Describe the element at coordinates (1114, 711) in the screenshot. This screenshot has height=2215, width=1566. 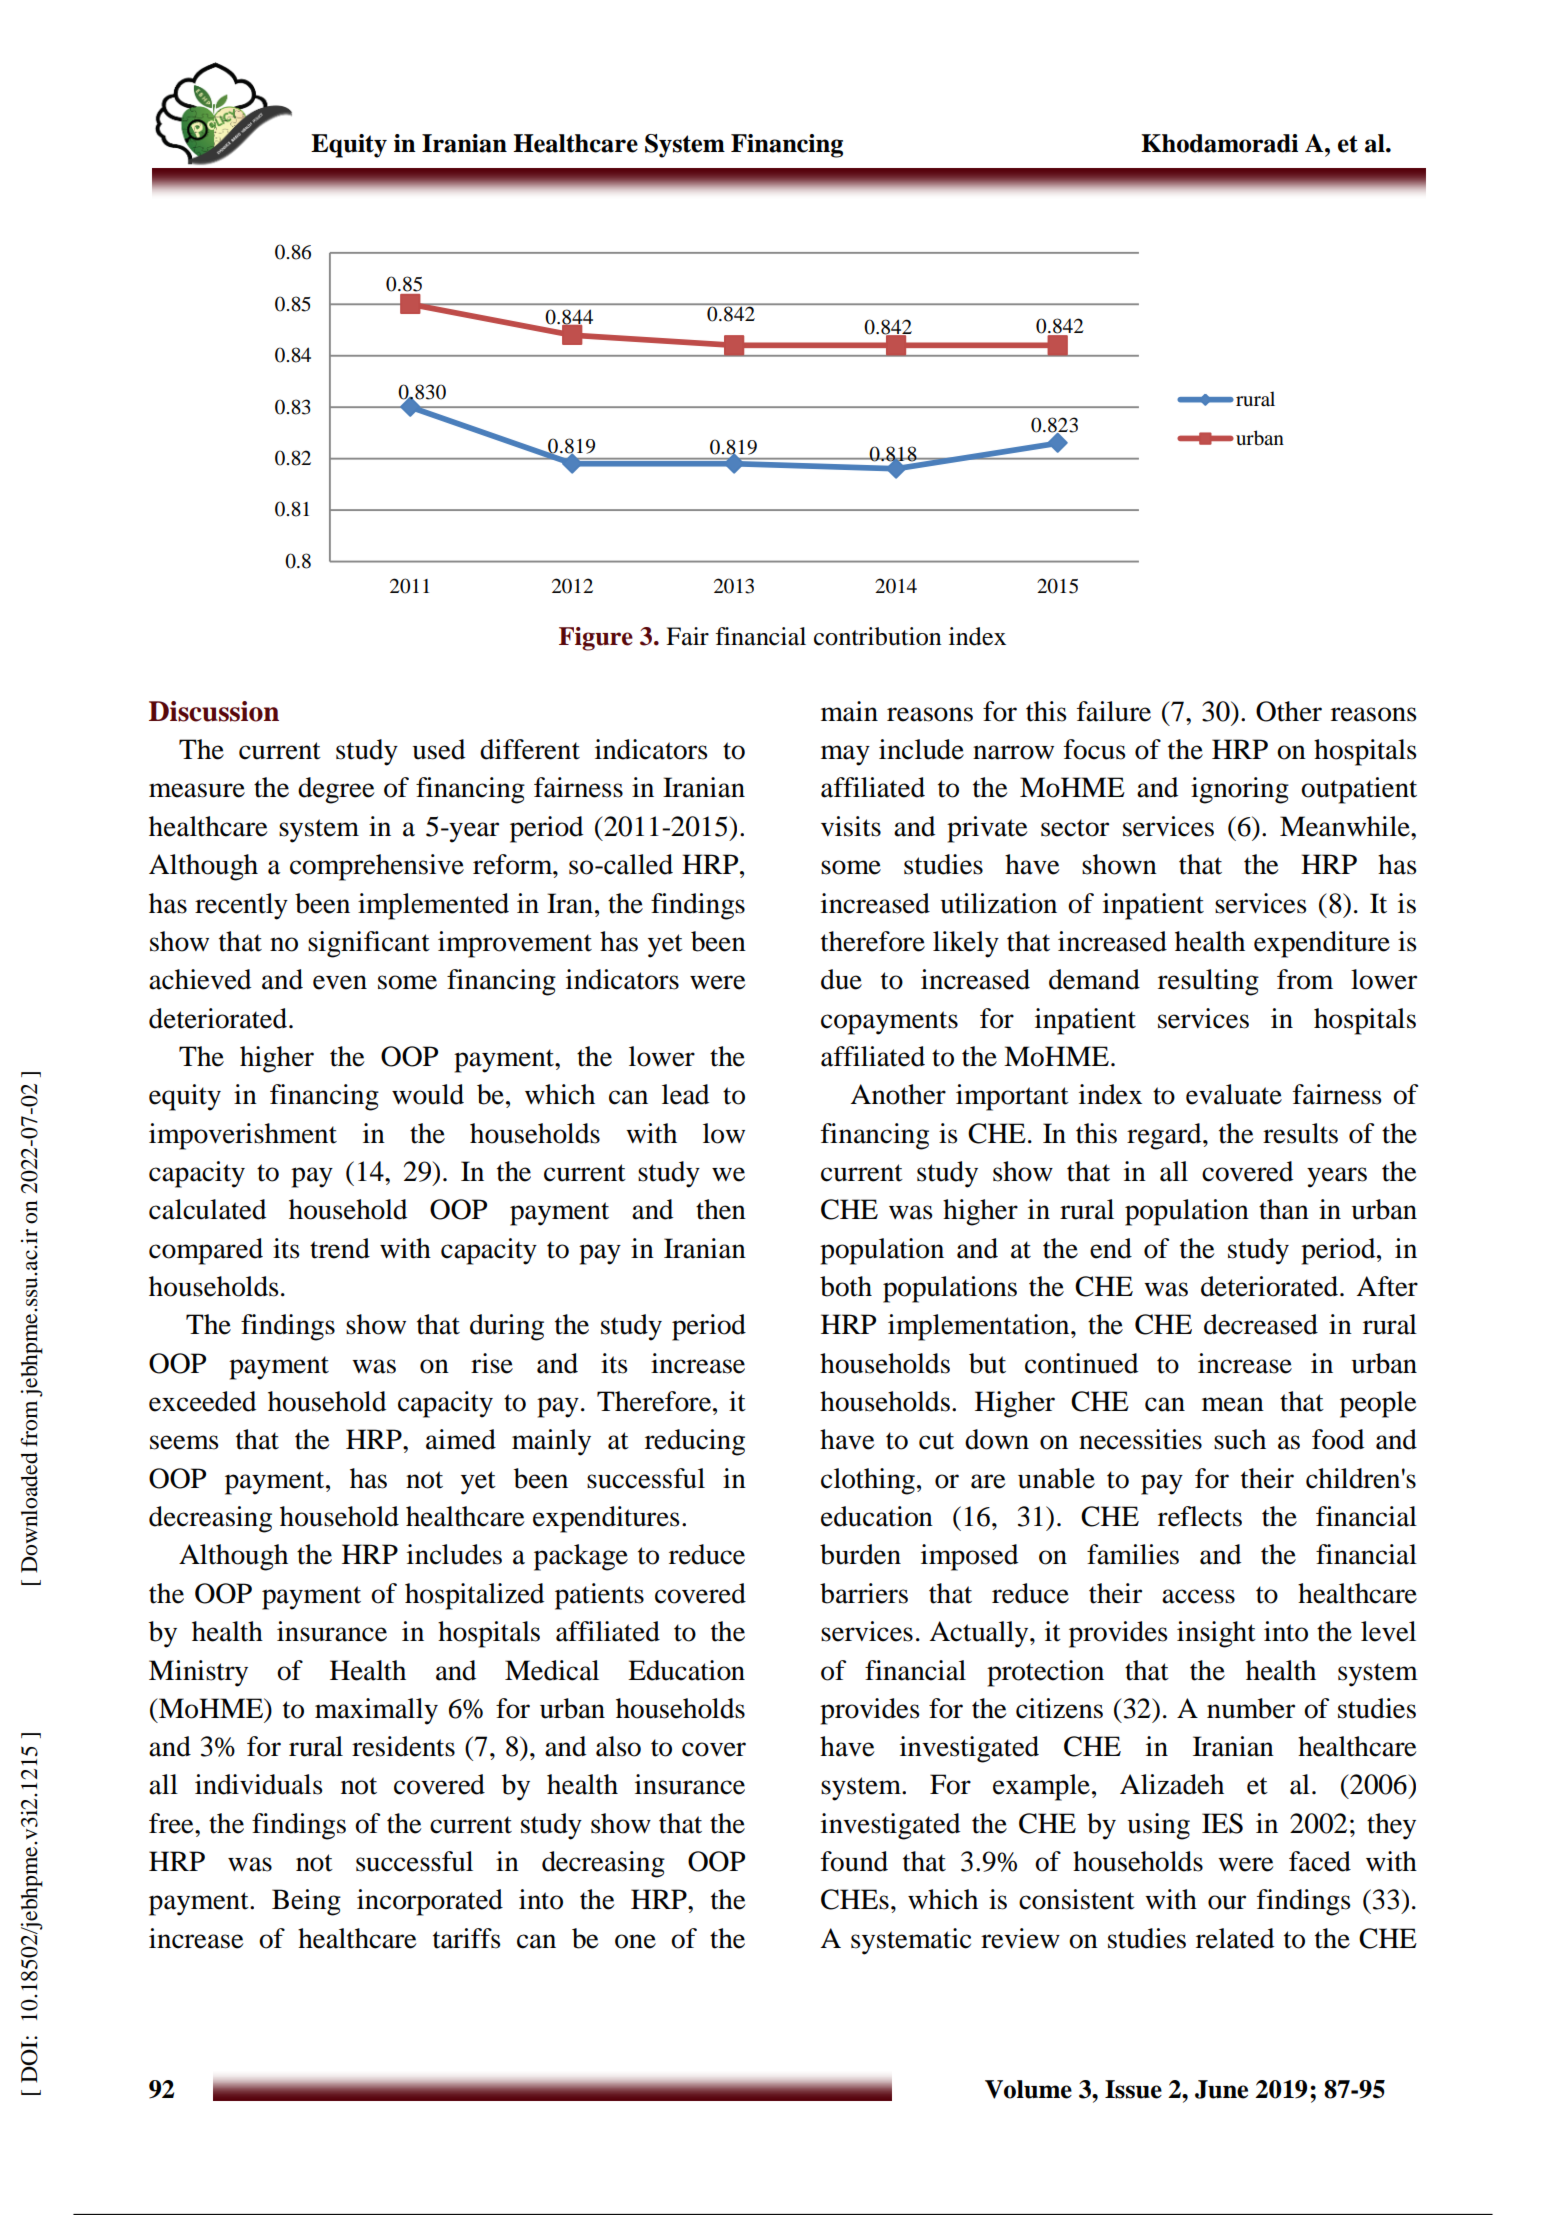
I see `failure` at that location.
